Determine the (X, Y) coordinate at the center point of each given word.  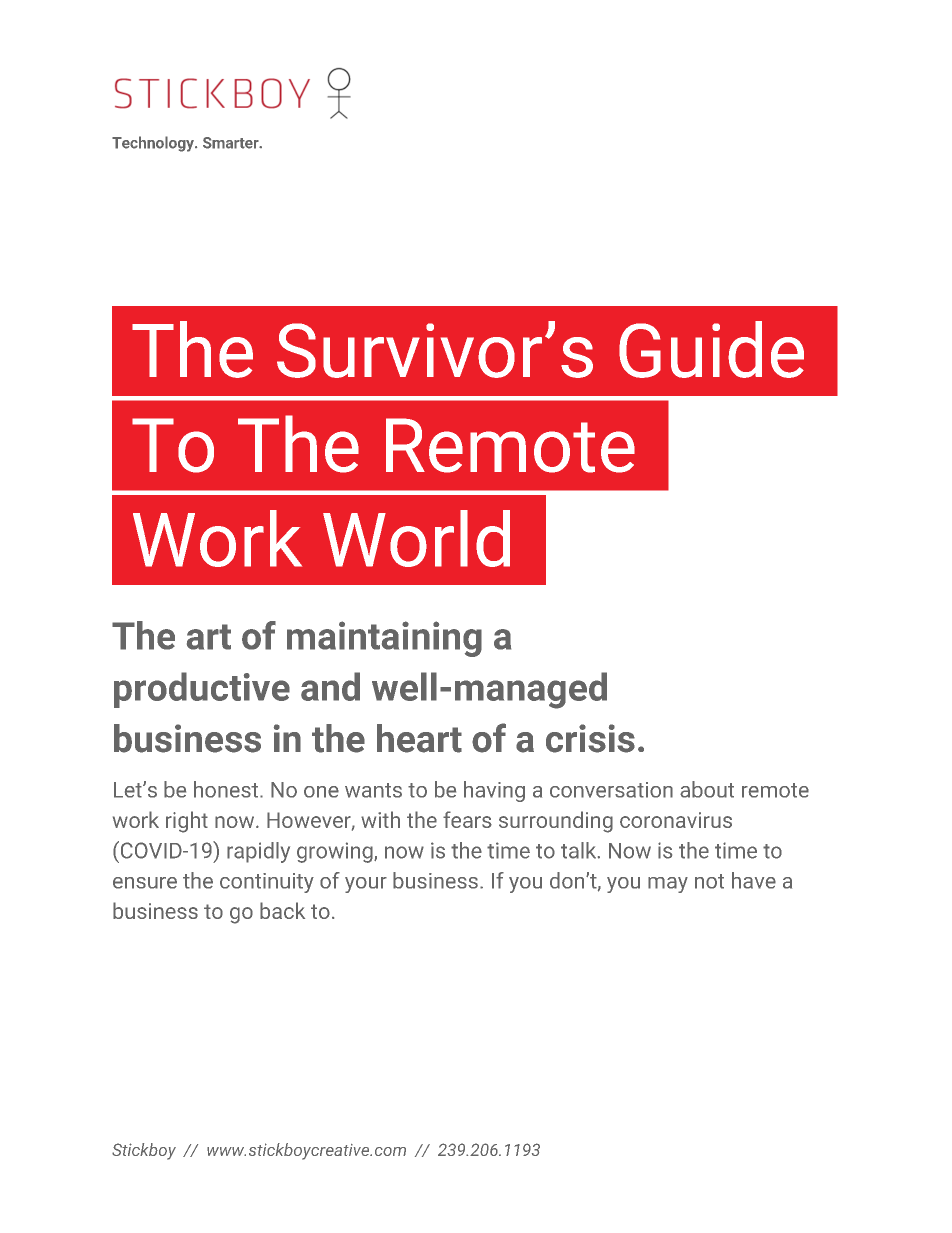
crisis (590, 738)
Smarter (232, 143)
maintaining (384, 639)
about (707, 789)
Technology (154, 144)
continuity (267, 883)
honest (226, 789)
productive (202, 690)
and (330, 686)
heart (419, 738)
